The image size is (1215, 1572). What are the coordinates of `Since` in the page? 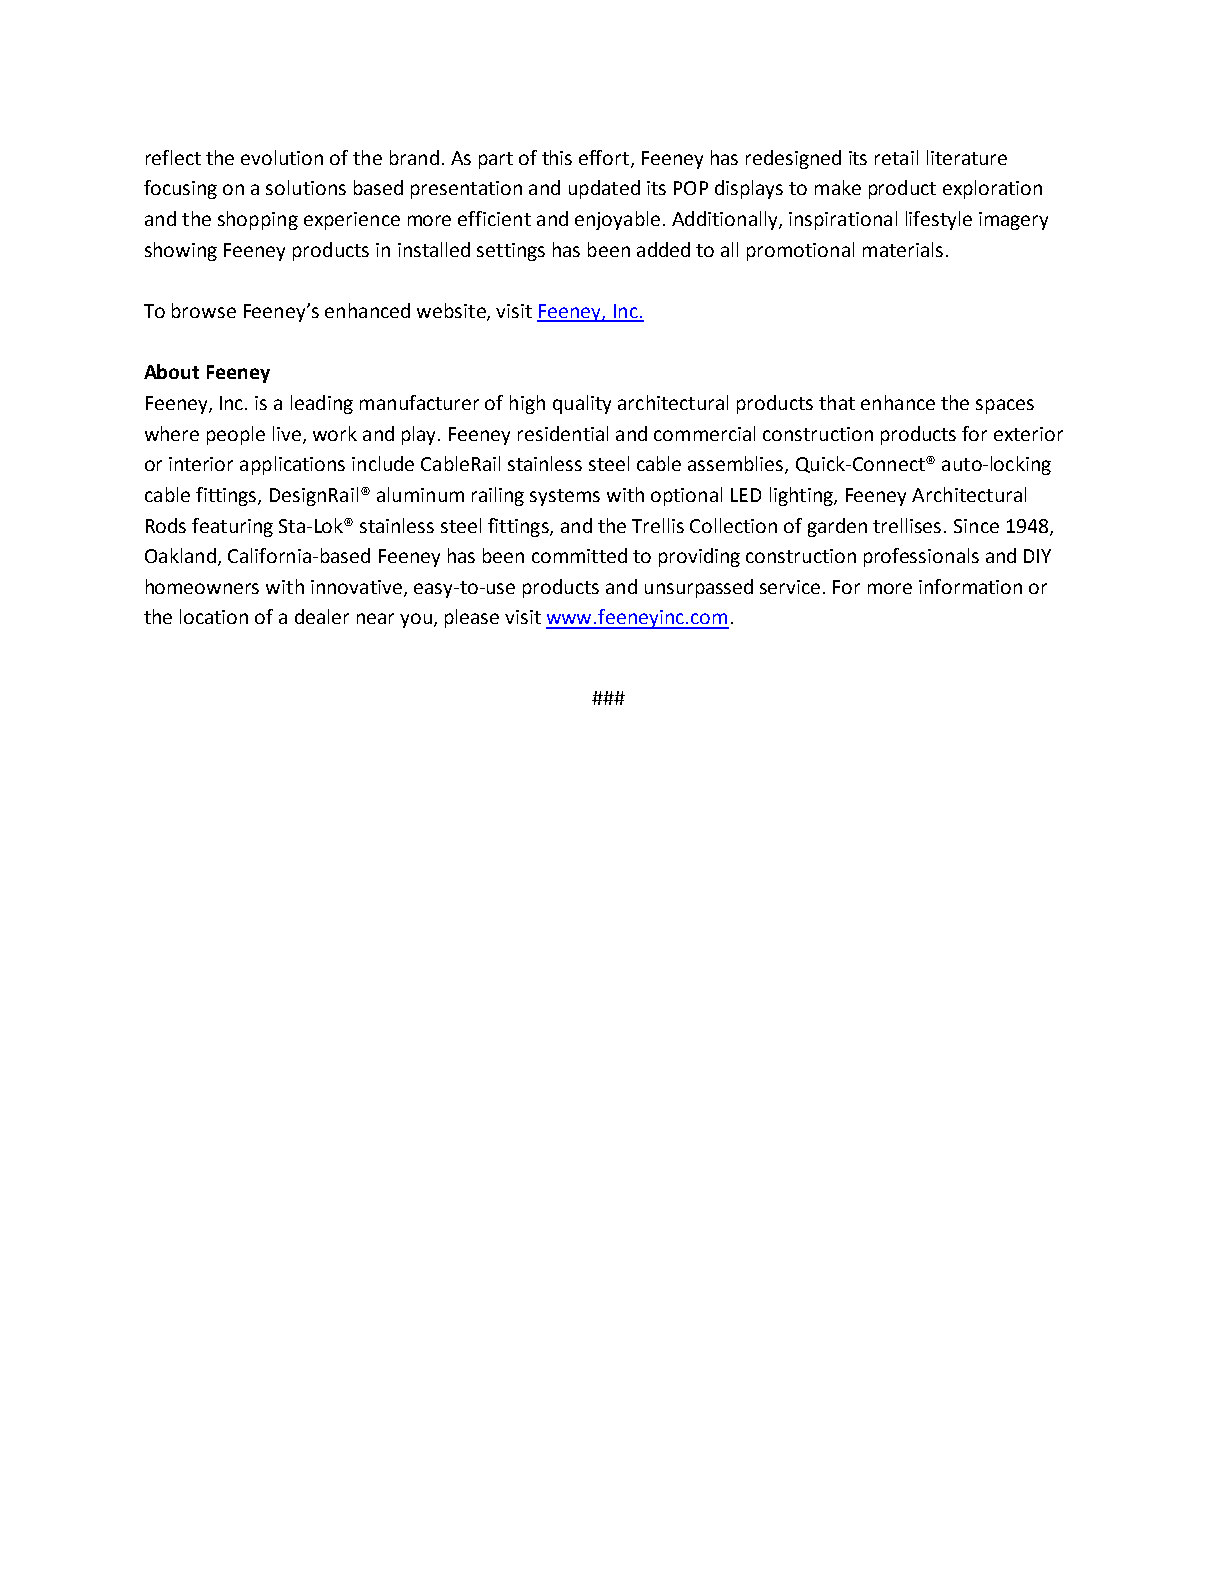 It's located at (976, 526).
